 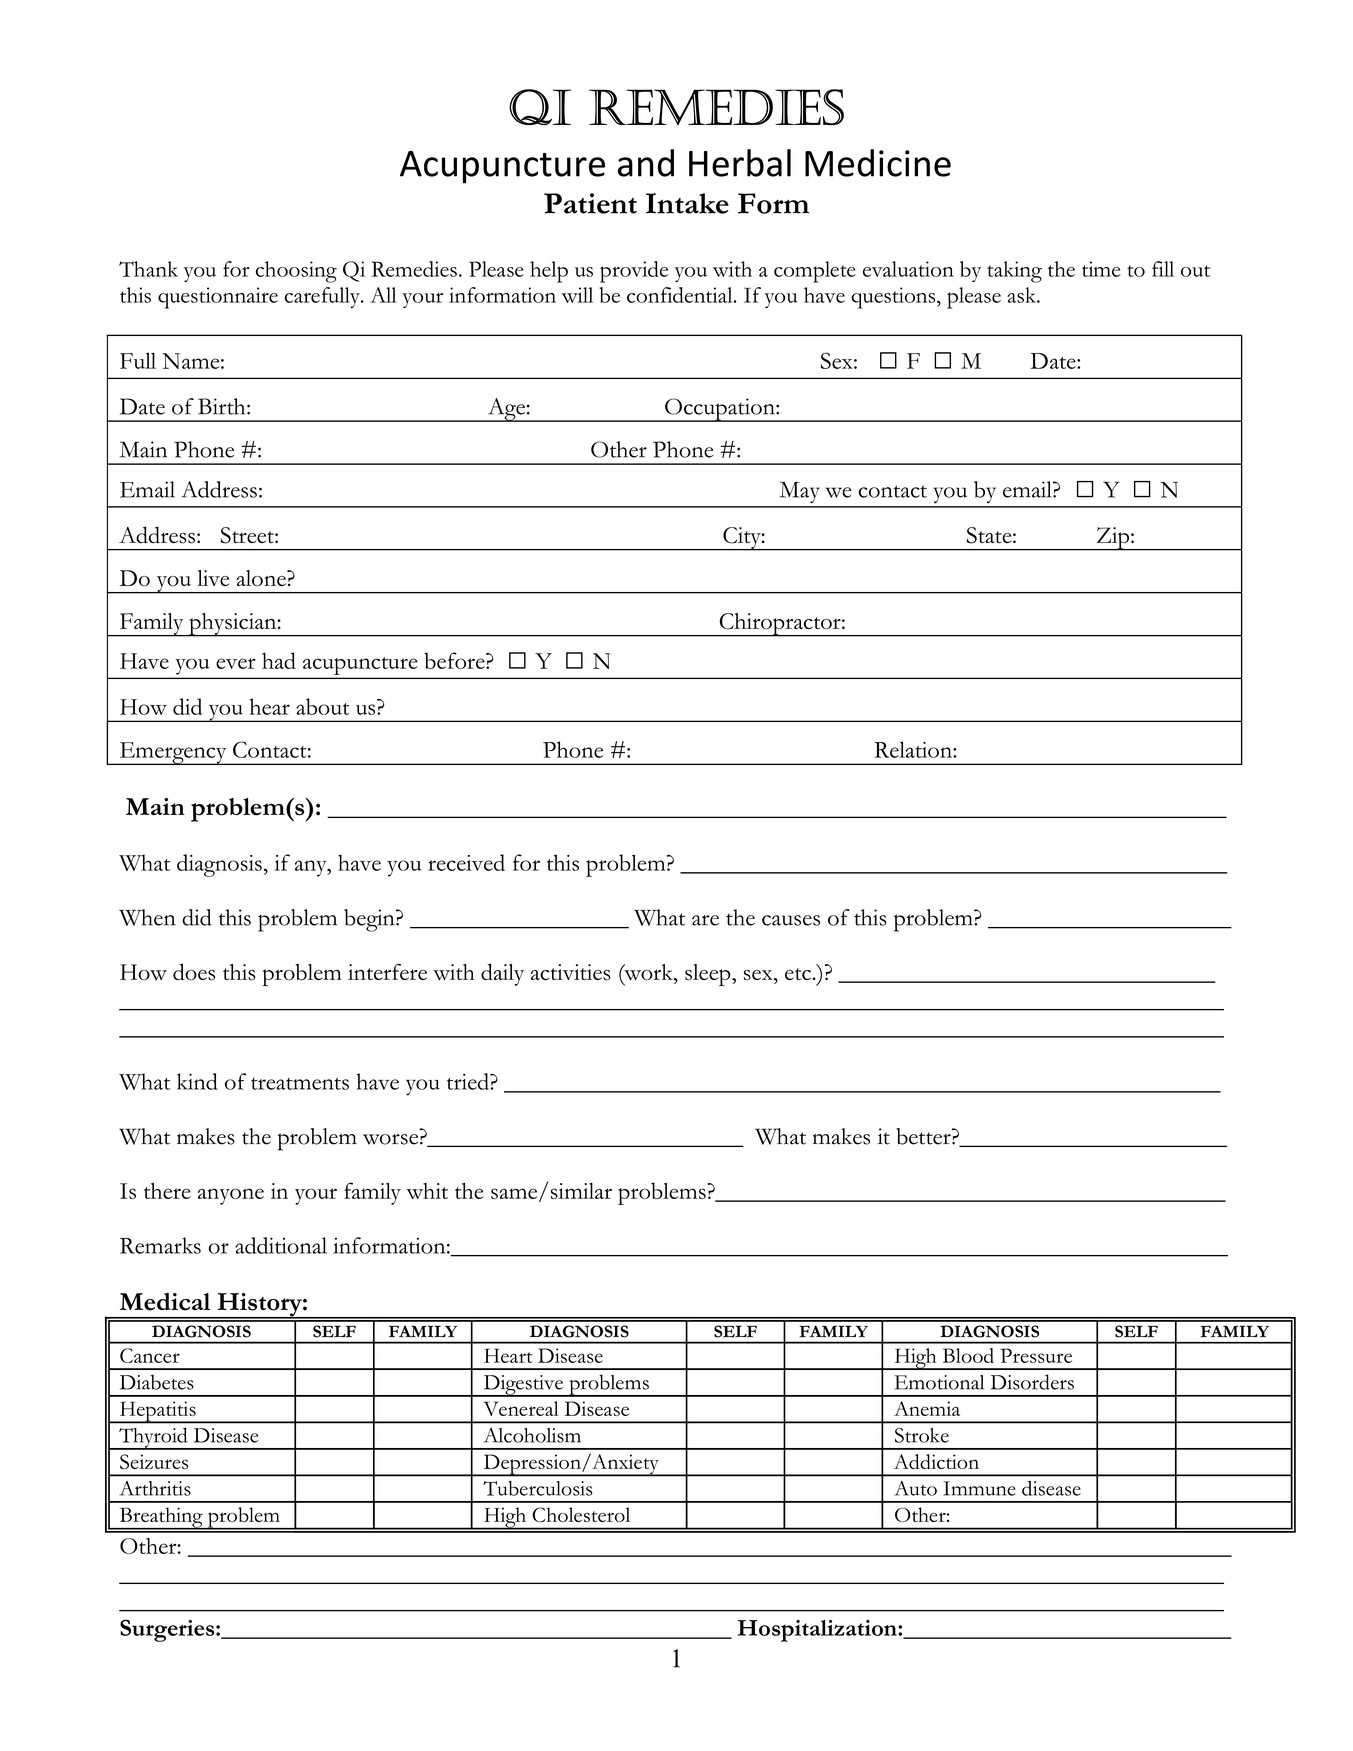 I want to click on Cholesterol, so click(x=581, y=1515).
